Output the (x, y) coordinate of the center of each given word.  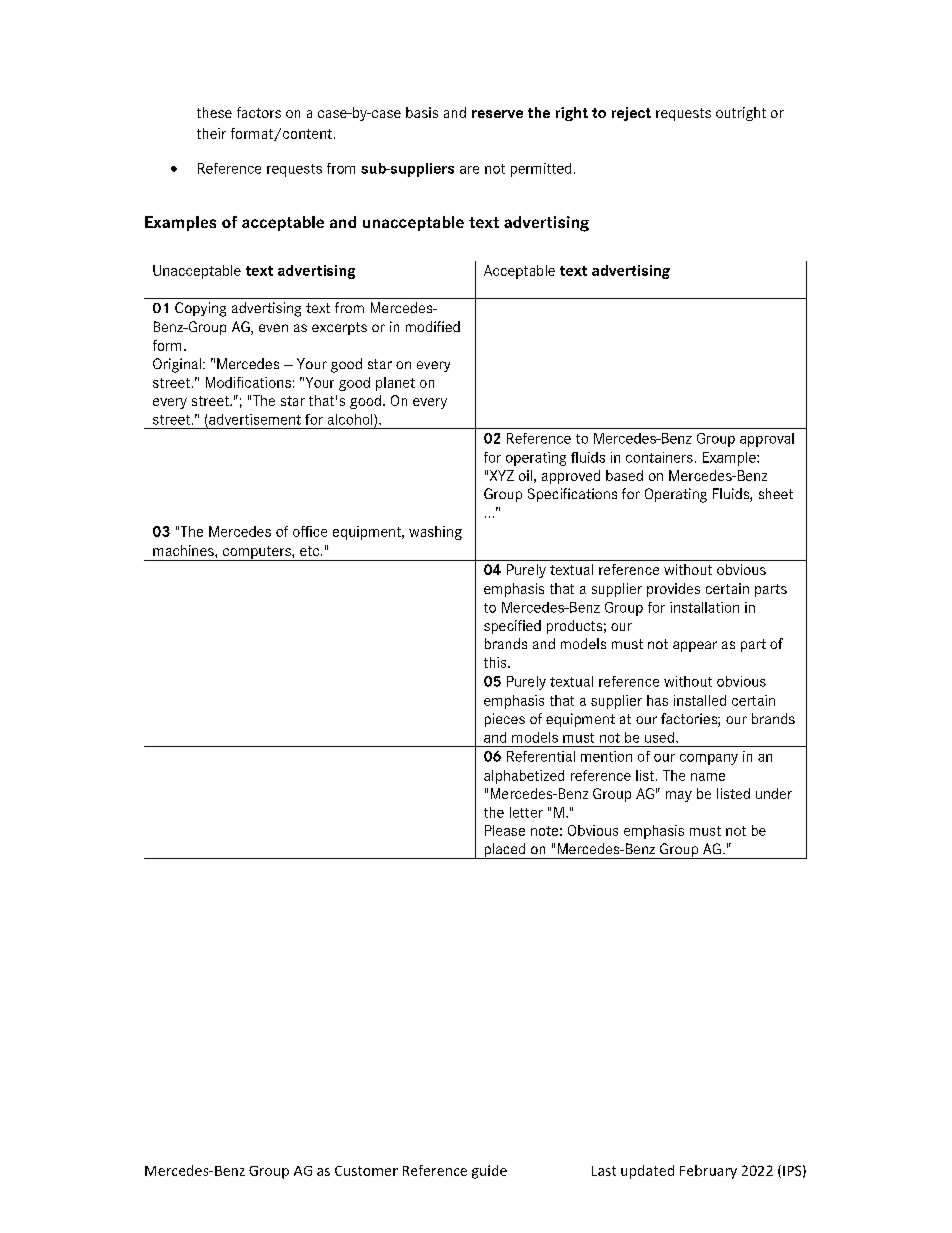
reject (631, 114)
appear (695, 646)
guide (489, 1172)
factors (259, 112)
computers (257, 553)
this (496, 662)
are (469, 170)
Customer (366, 1171)
